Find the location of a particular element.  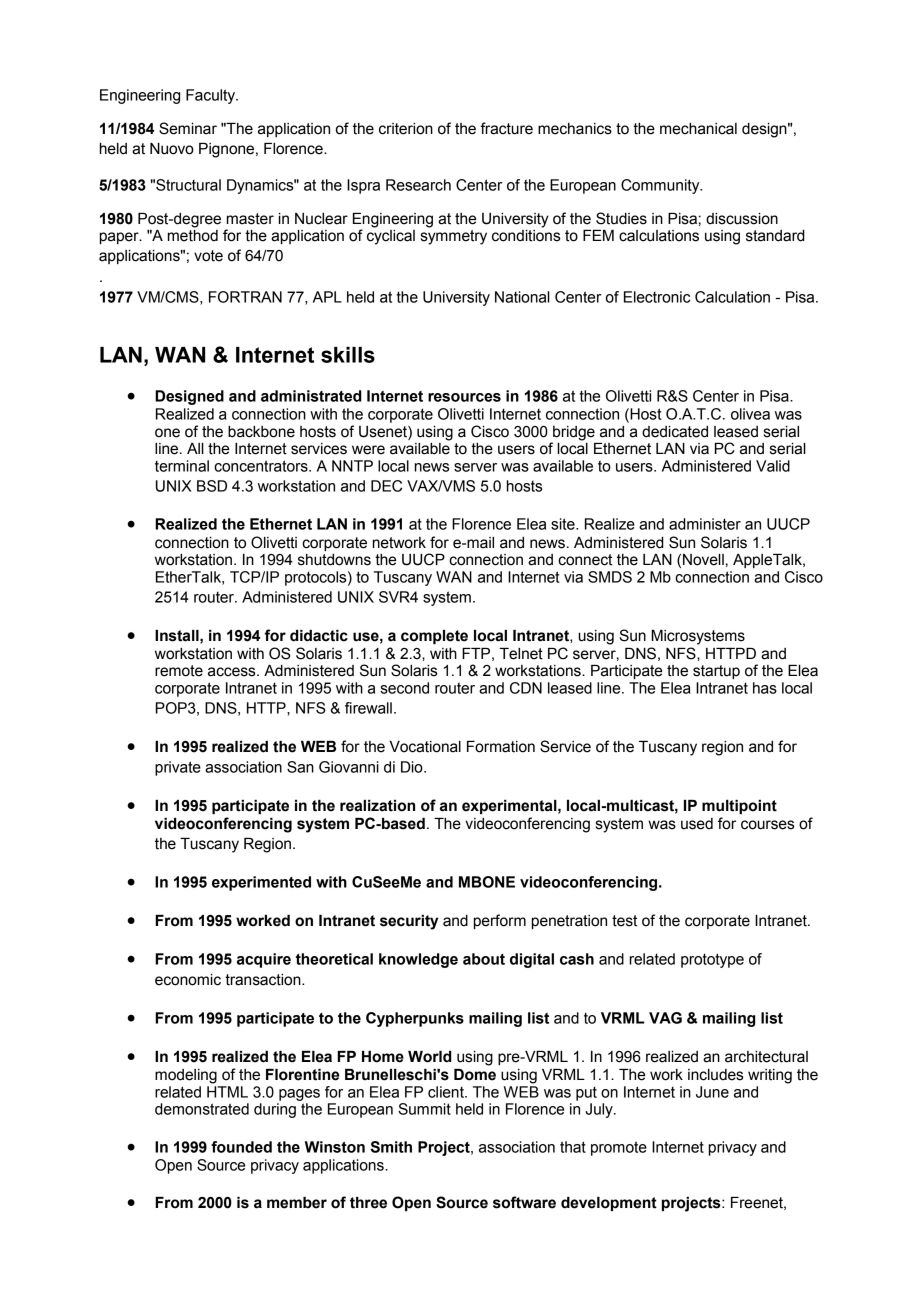

startup is located at coordinates (716, 672).
